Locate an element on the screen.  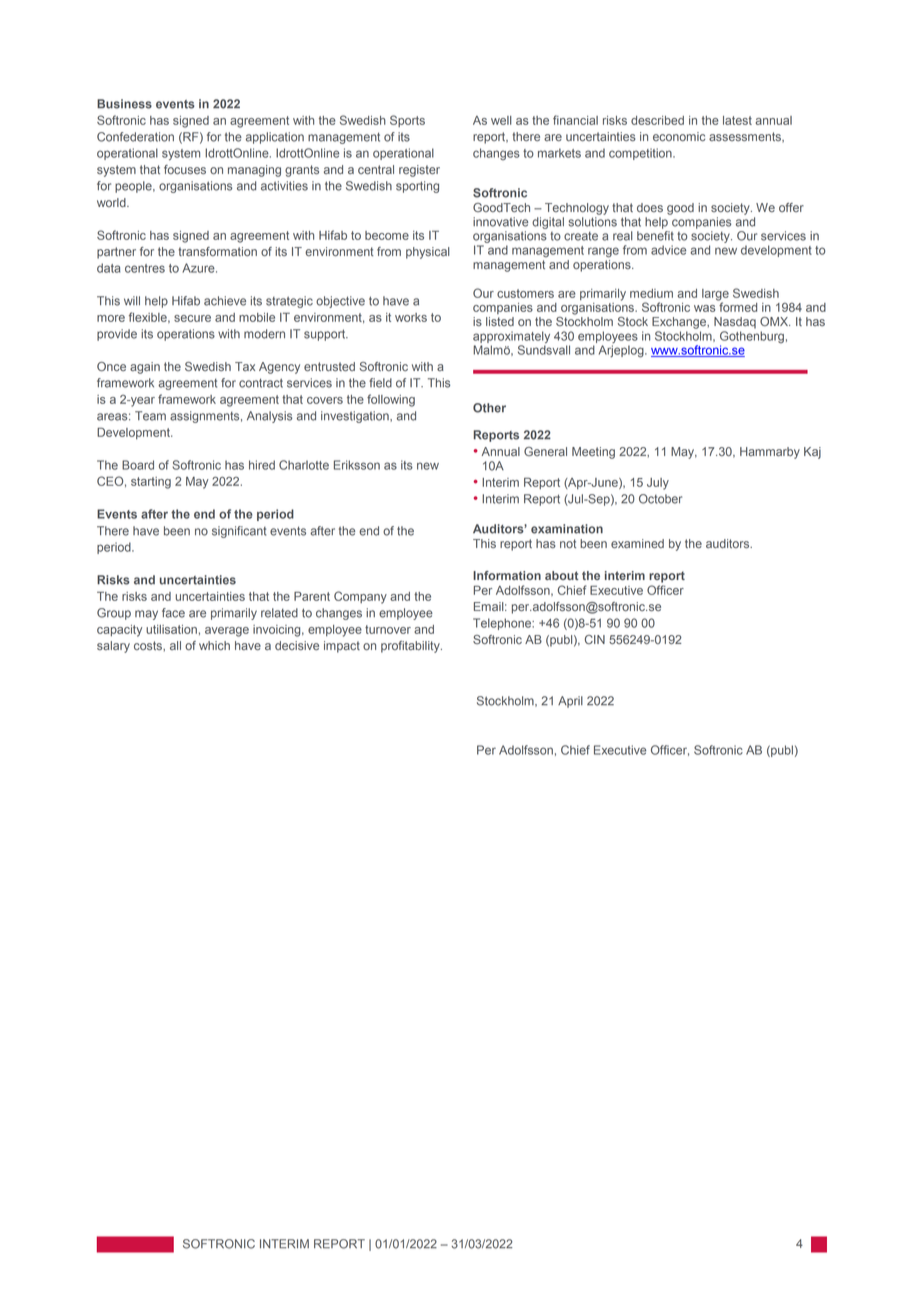
latest is located at coordinates (737, 120).
